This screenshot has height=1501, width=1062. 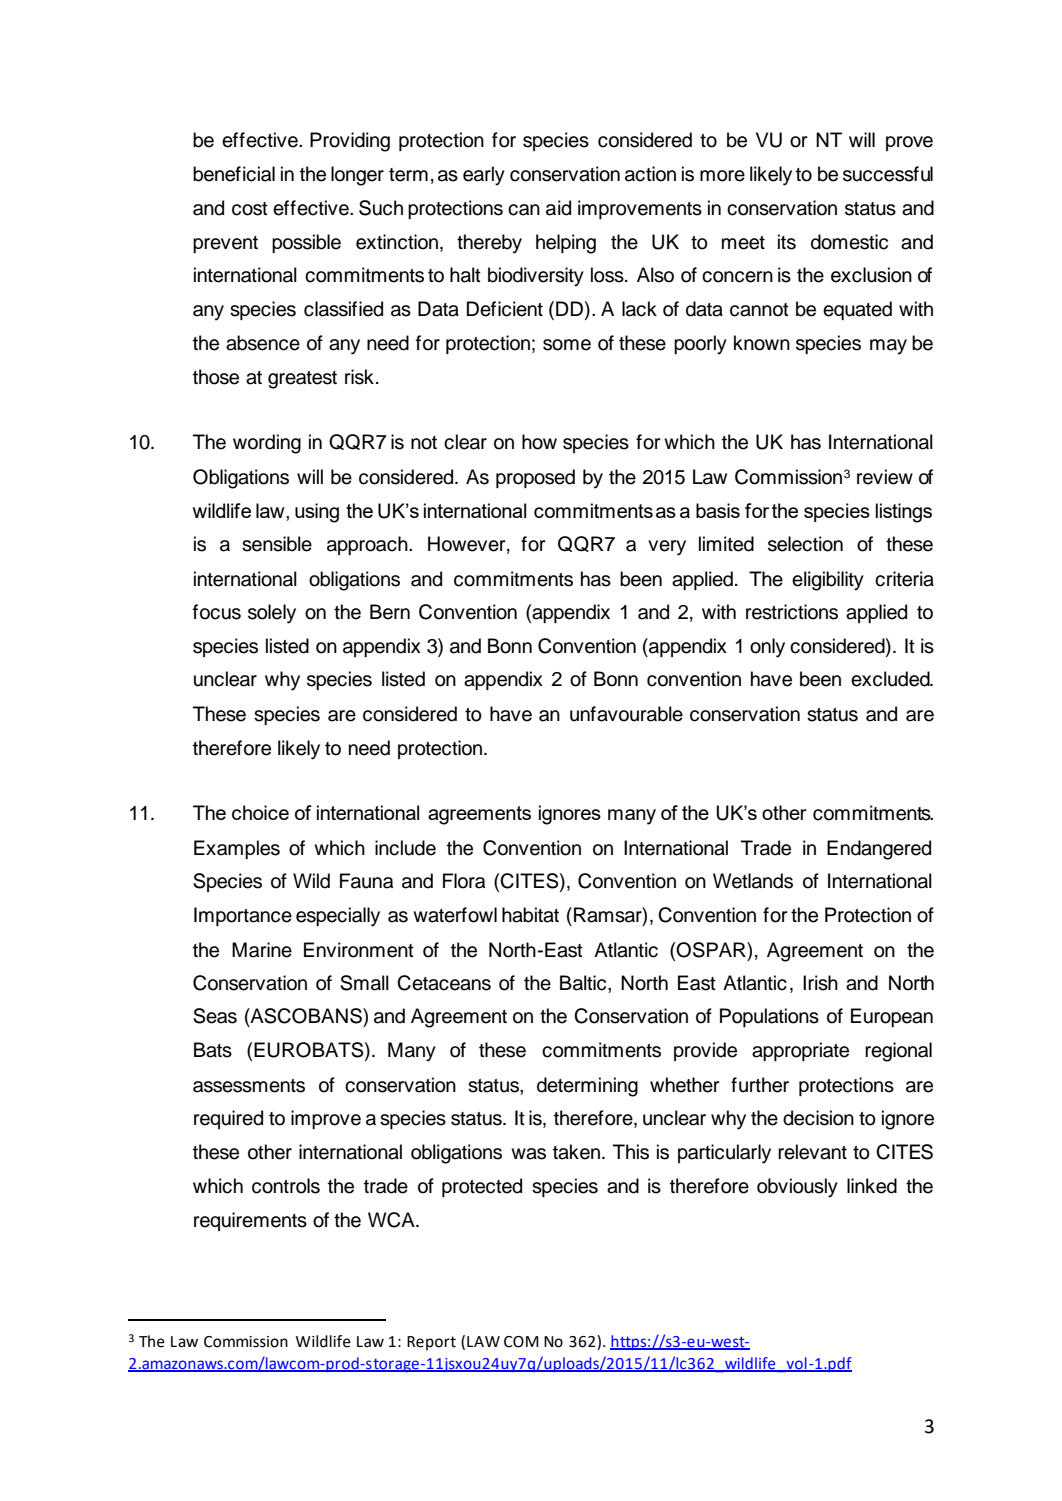 What do you see at coordinates (535, 478) in the screenshot?
I see `proposed` at bounding box center [535, 478].
